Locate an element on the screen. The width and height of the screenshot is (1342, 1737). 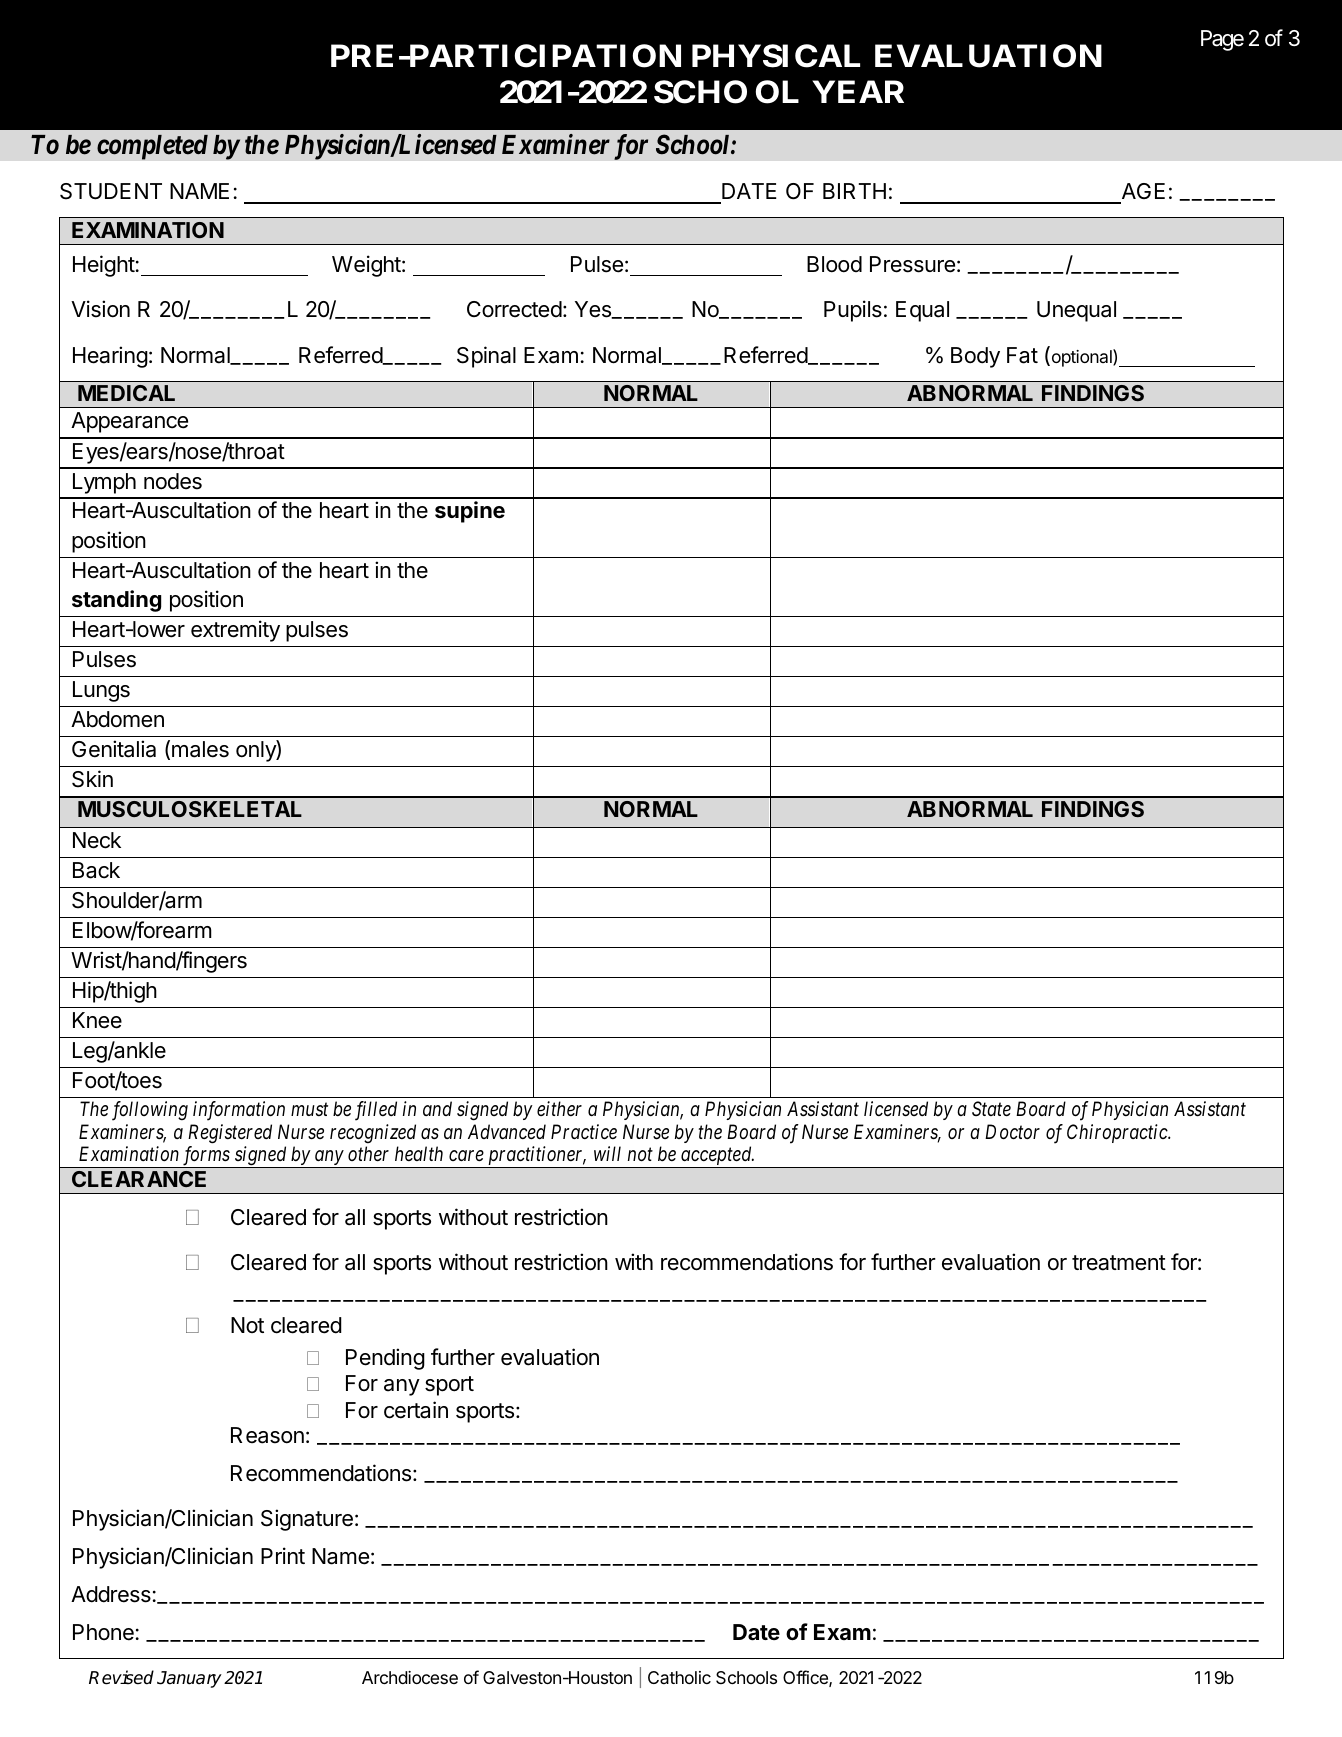
Catholic is located at coordinates (679, 1677).
